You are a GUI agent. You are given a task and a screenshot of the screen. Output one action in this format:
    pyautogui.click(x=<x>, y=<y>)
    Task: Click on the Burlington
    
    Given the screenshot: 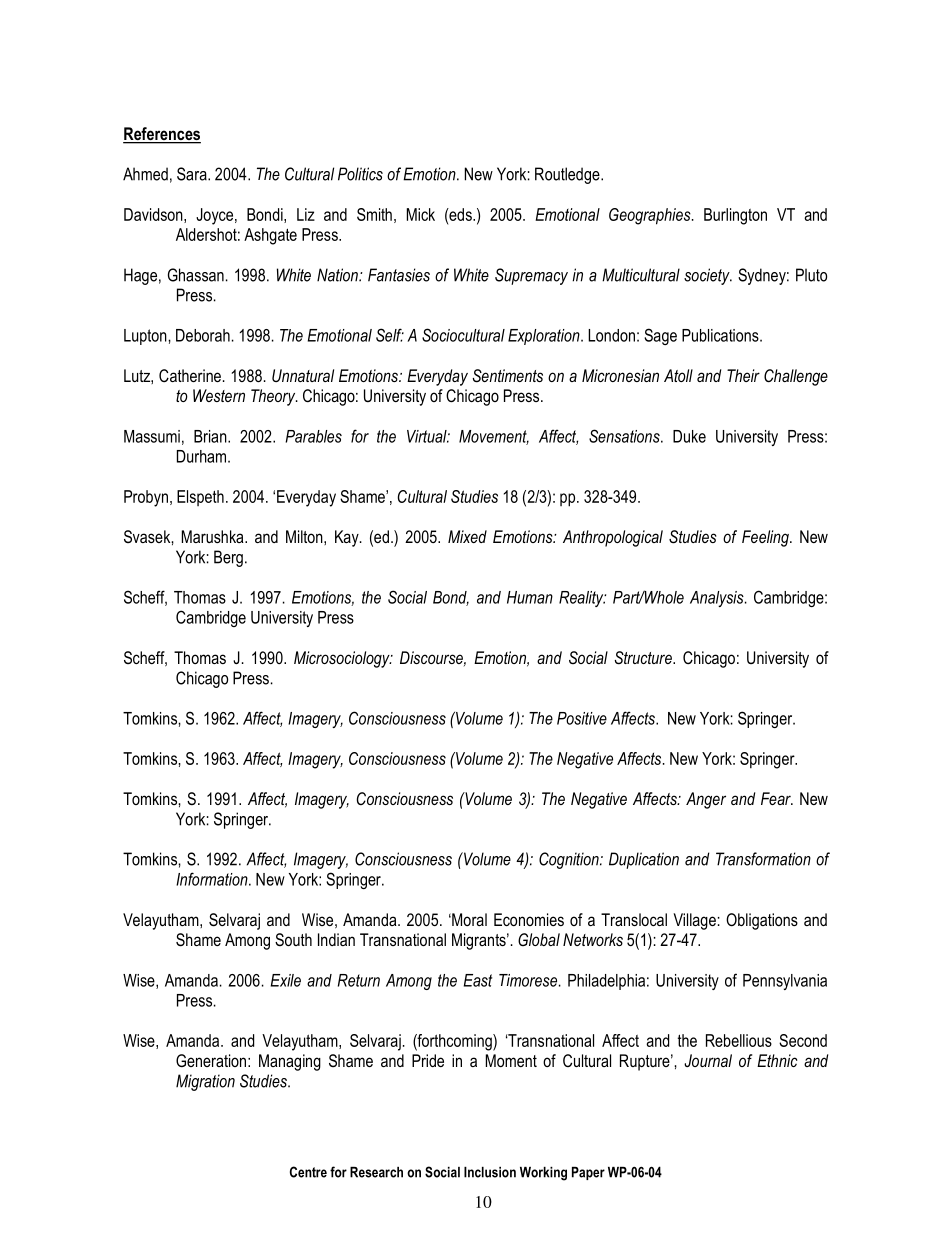 What is the action you would take?
    pyautogui.click(x=735, y=216)
